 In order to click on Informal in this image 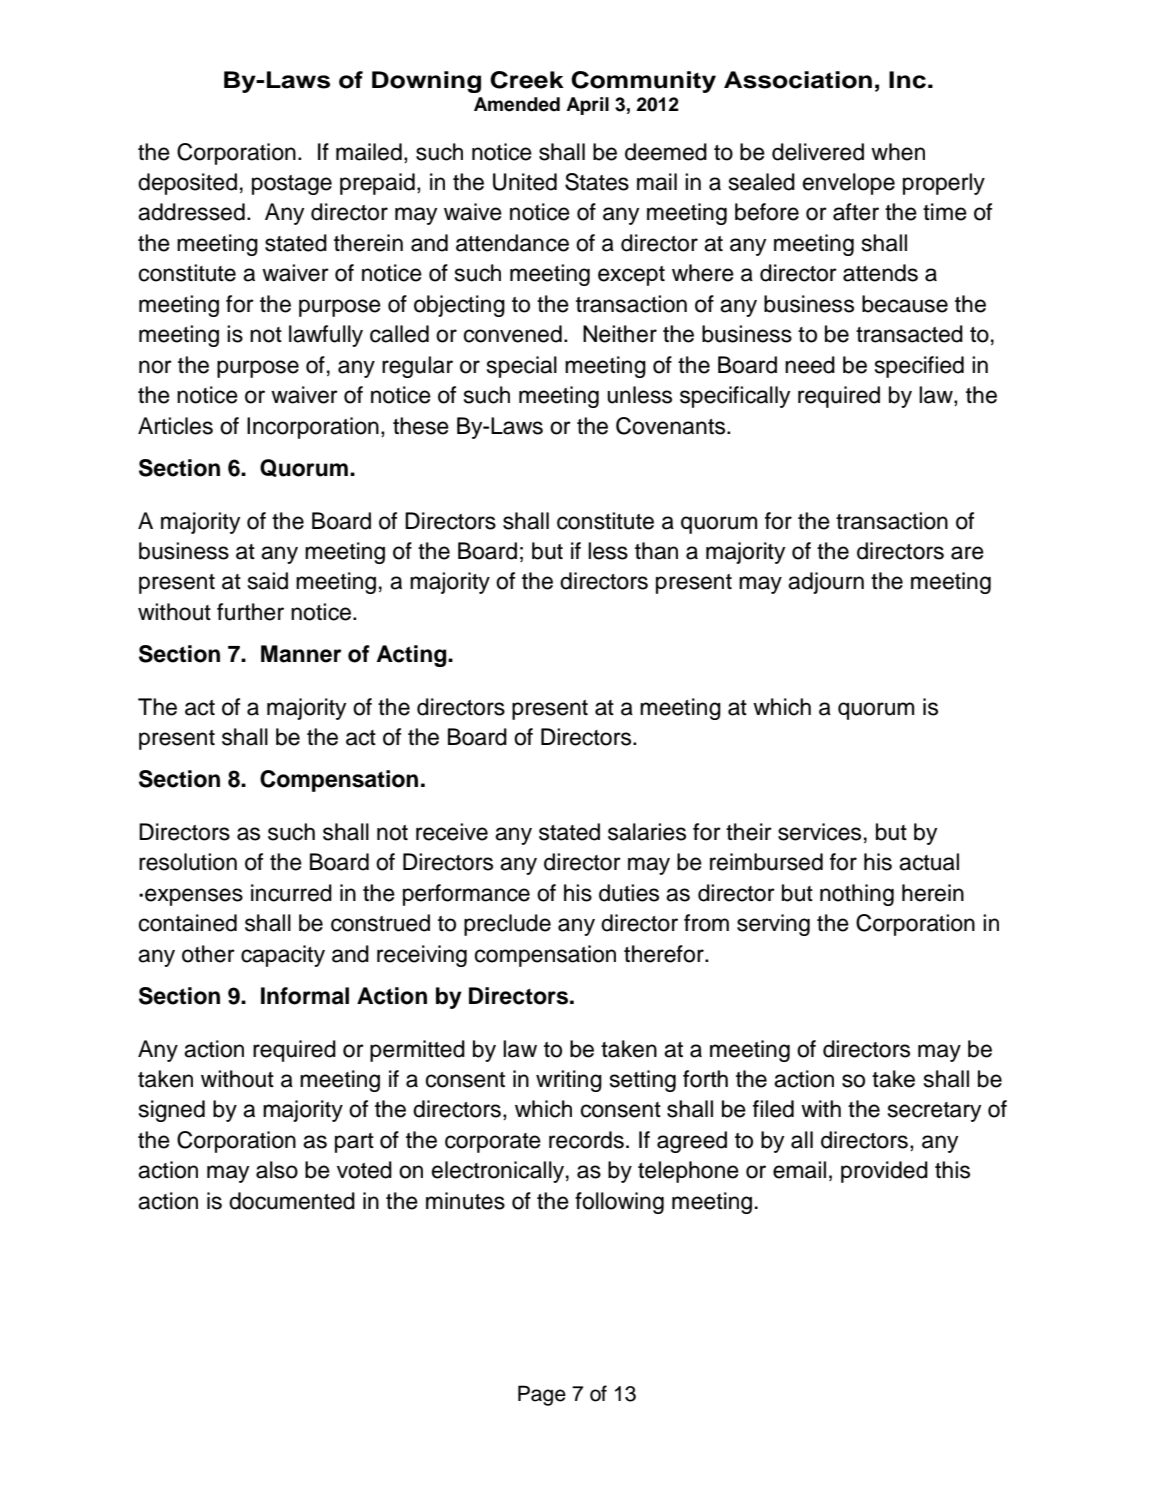, I will do `click(305, 996)`.
